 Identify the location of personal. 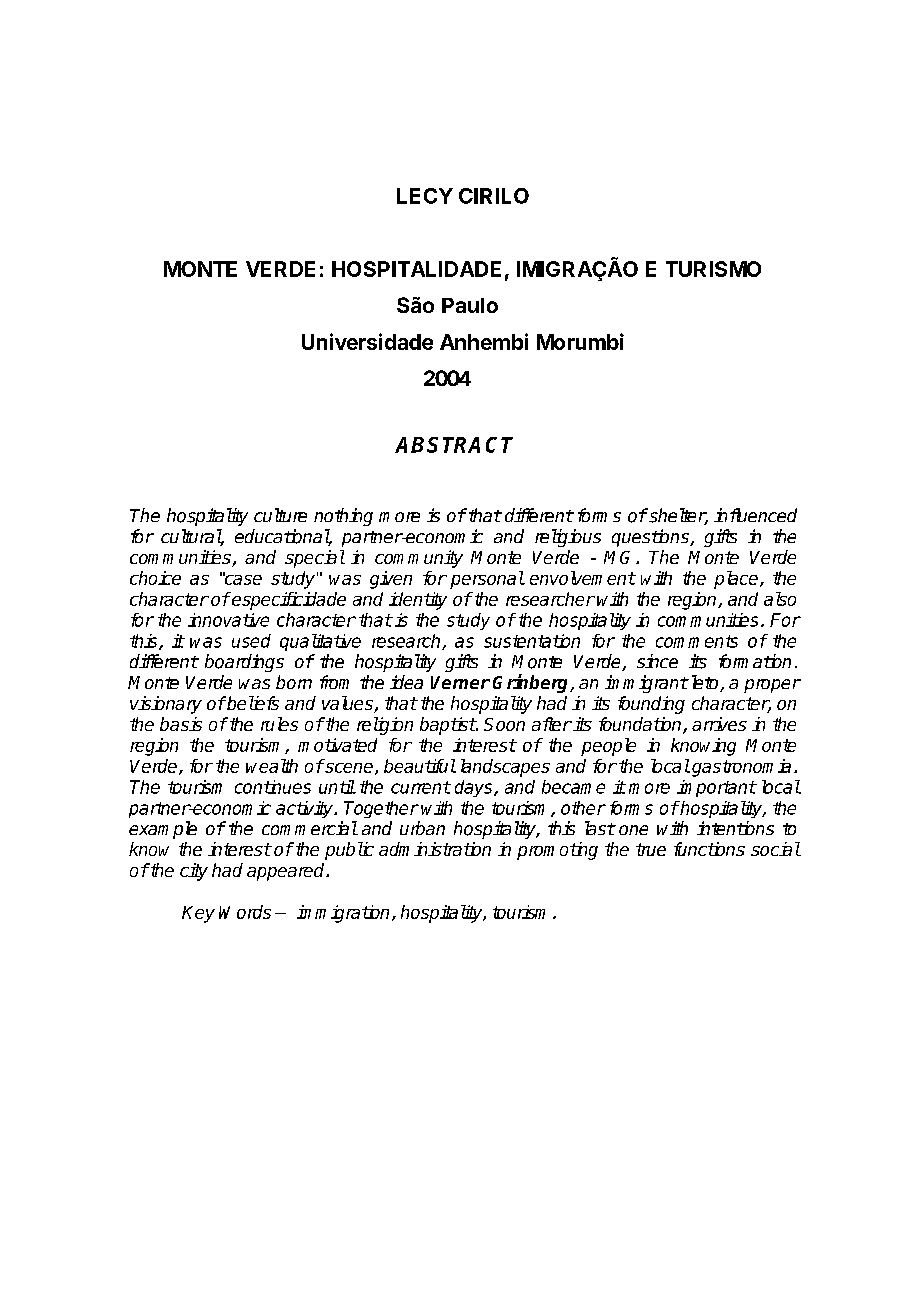
(487, 580).
